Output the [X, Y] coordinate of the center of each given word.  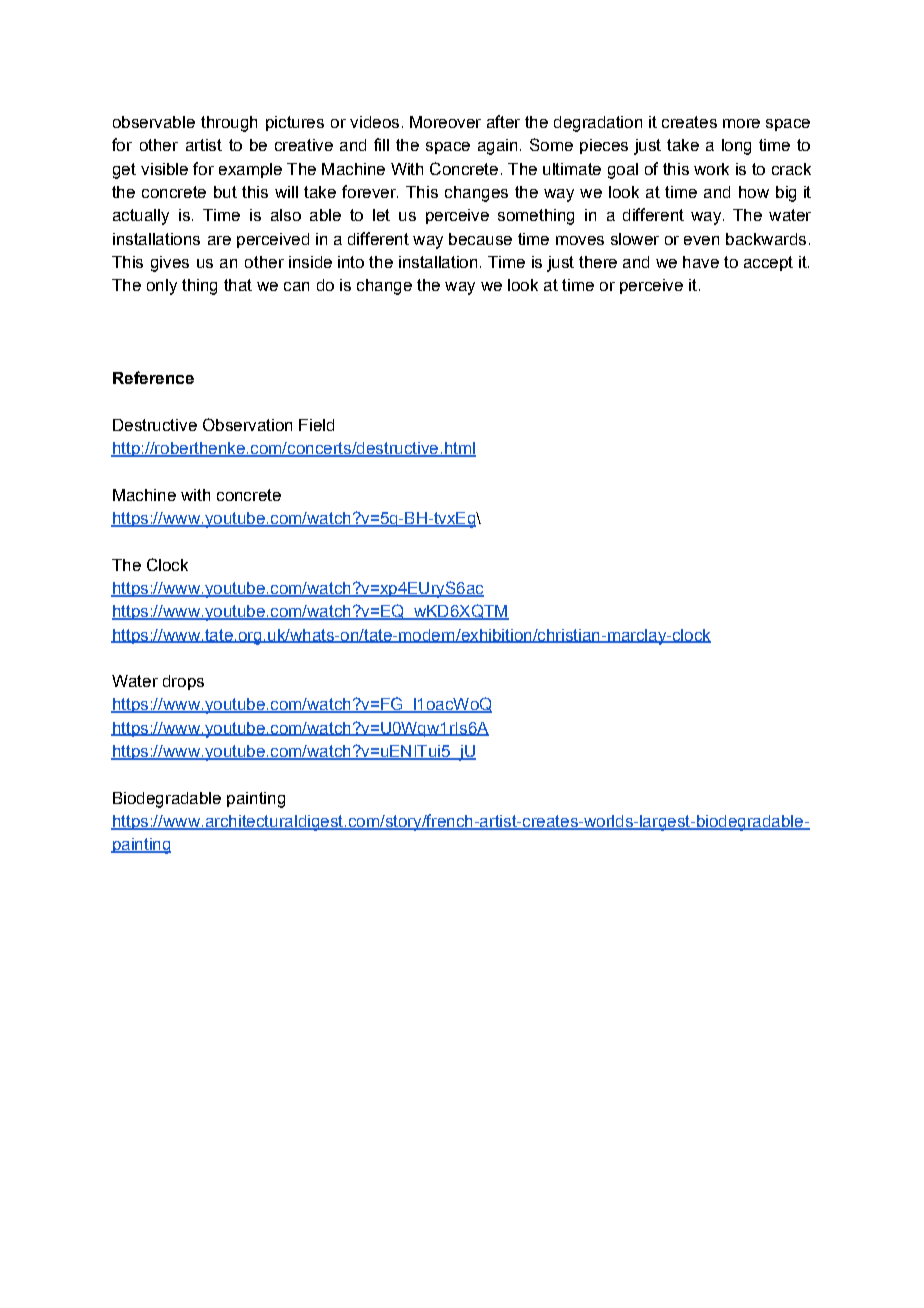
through [229, 124]
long [736, 147]
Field [316, 425]
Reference [153, 377]
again [497, 147]
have [701, 262]
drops [183, 682]
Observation [247, 424]
